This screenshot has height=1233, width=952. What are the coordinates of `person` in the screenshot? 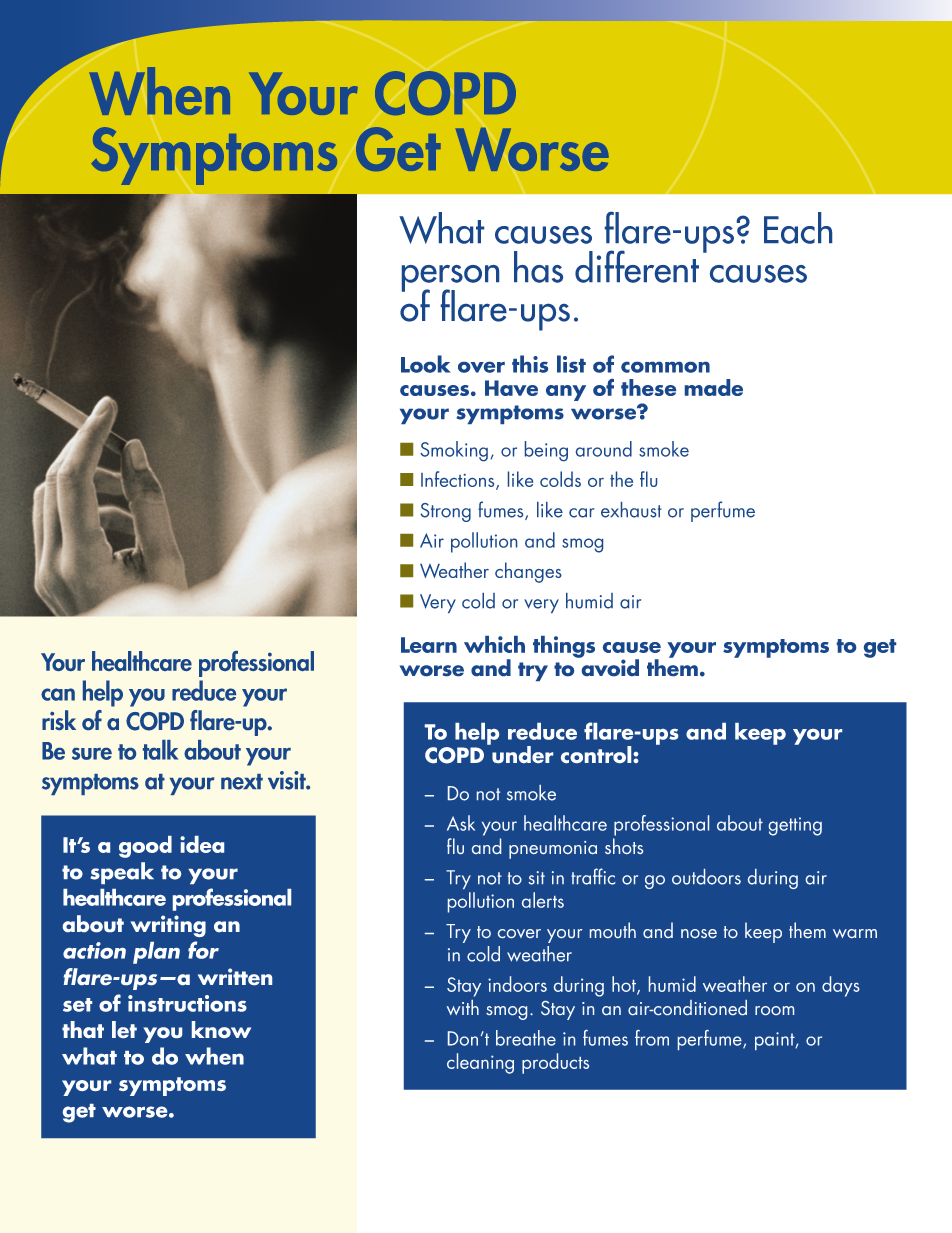 It's located at (450, 279).
